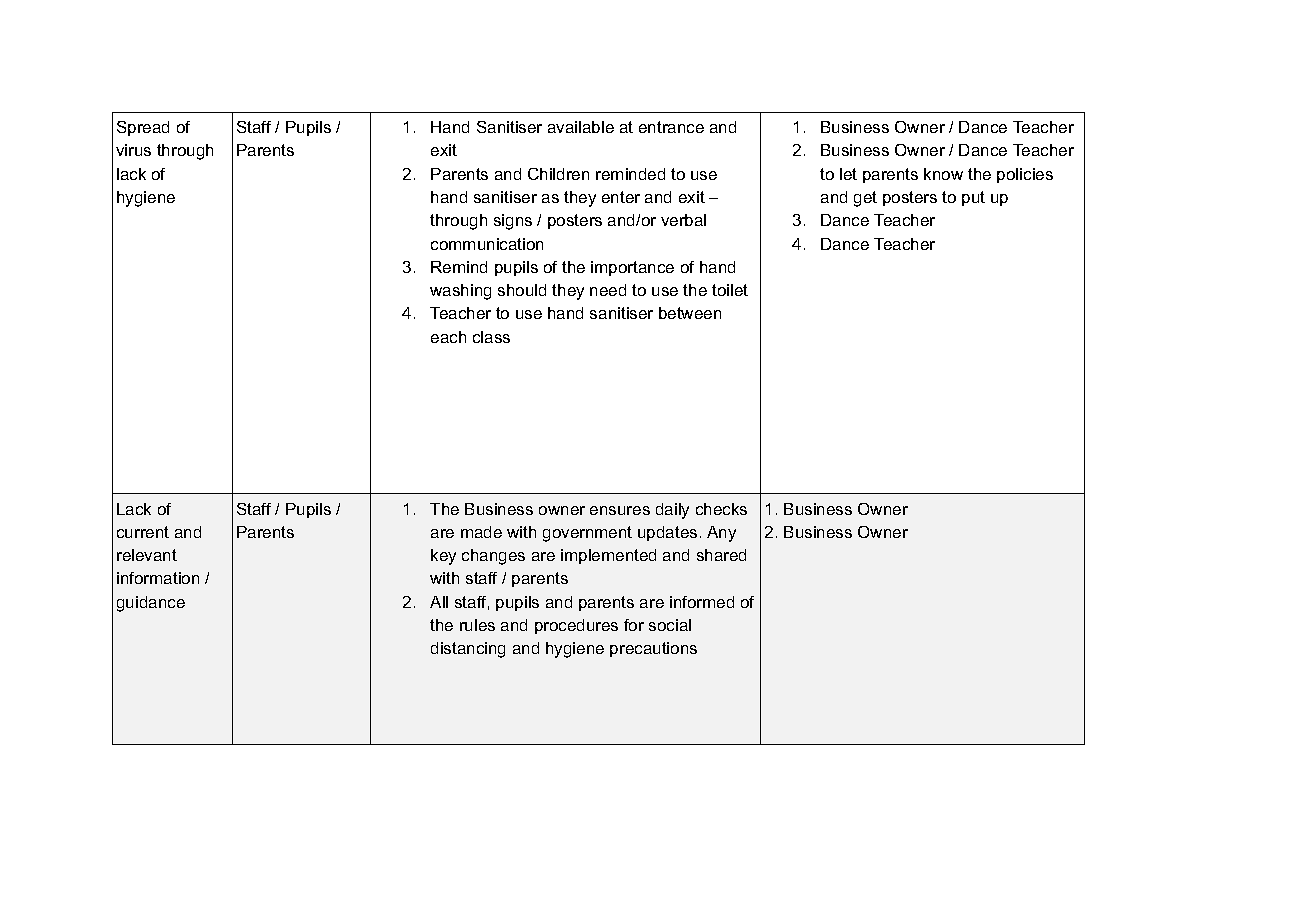  What do you see at coordinates (730, 290) in the image?
I see `toilet` at bounding box center [730, 290].
